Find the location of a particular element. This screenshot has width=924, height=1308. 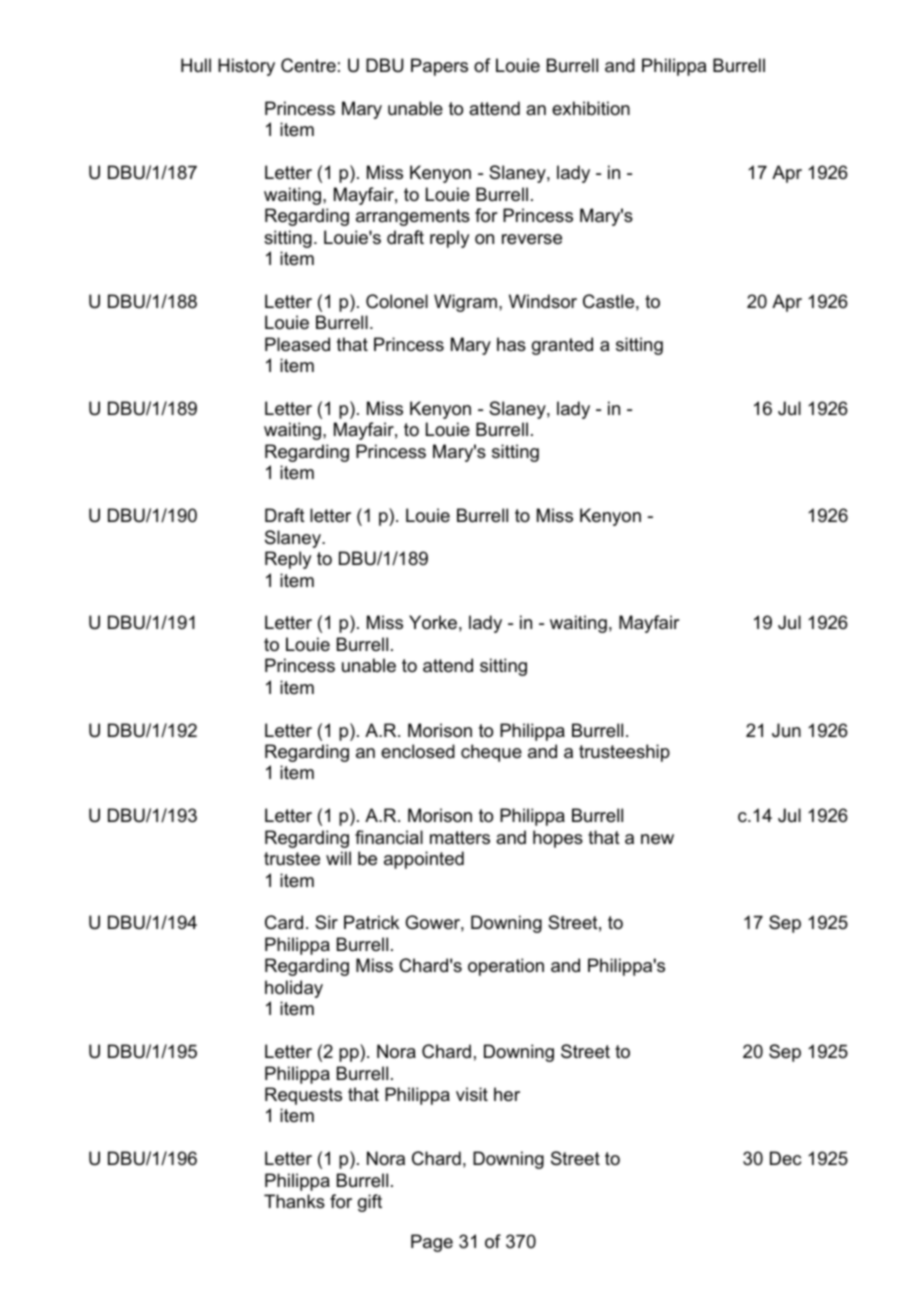

Thanks is located at coordinates (294, 1201).
